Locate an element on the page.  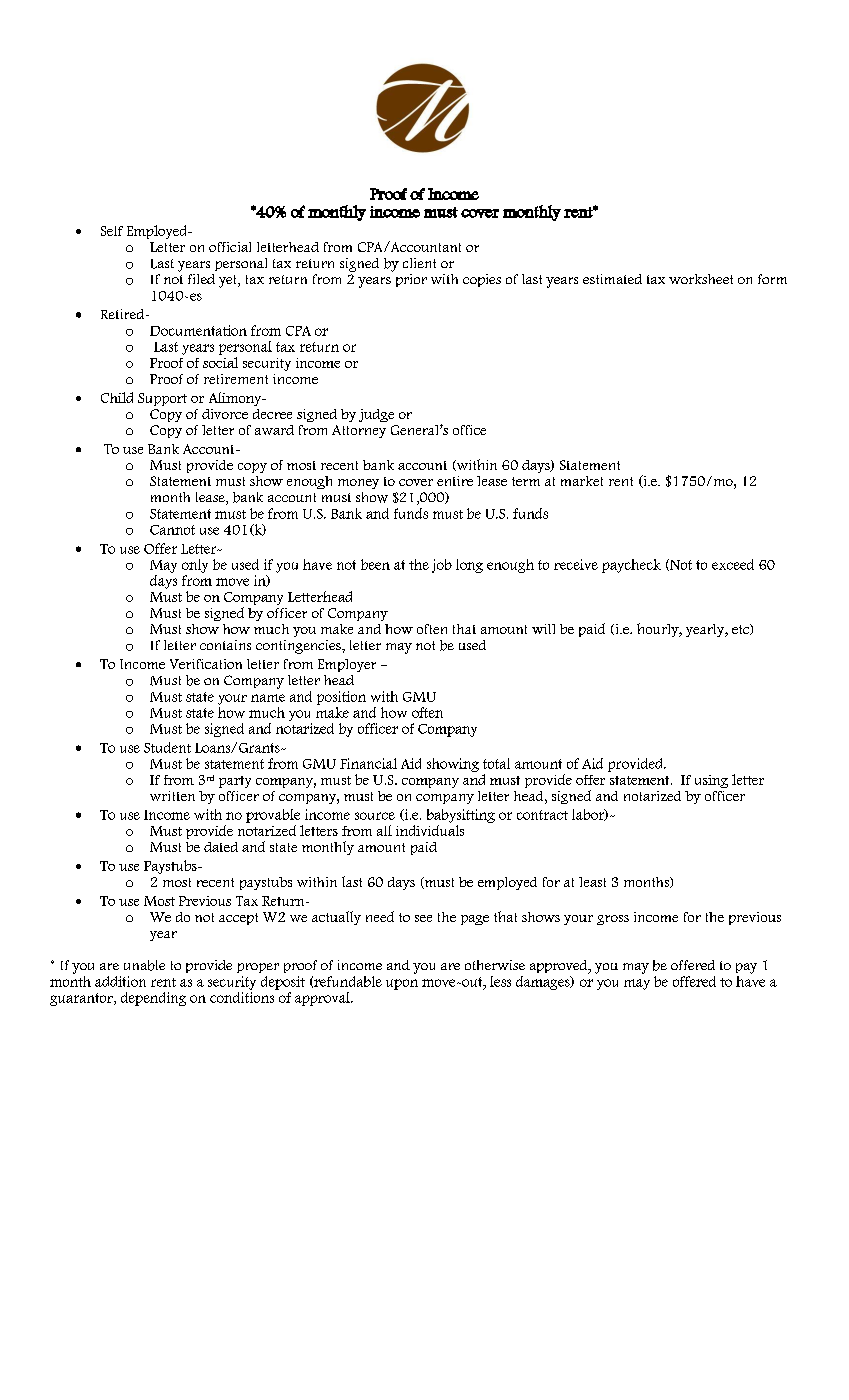
worksheet is located at coordinates (701, 279).
